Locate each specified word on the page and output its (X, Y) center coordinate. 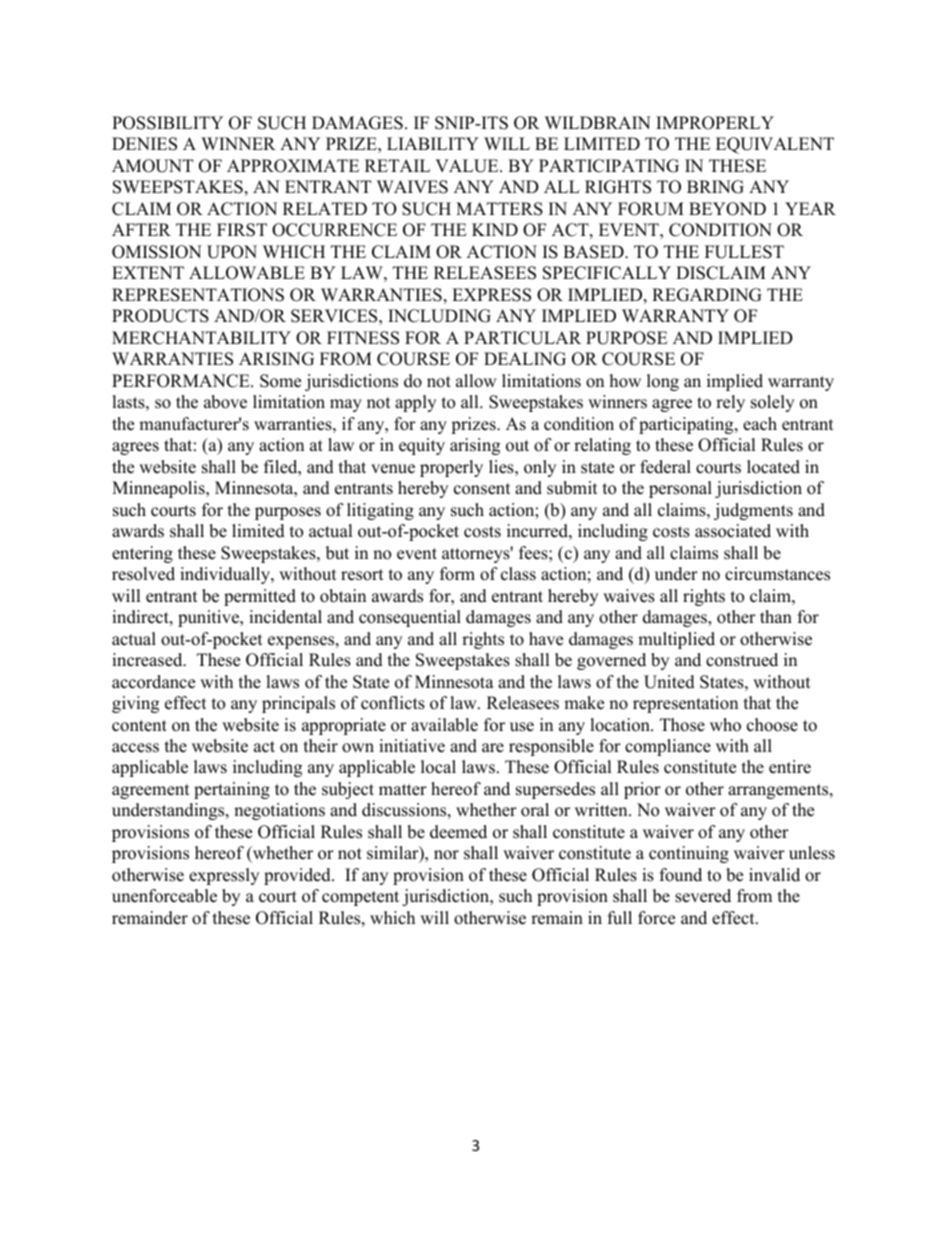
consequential (410, 618)
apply (415, 403)
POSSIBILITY (167, 123)
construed (742, 660)
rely (730, 403)
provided (298, 876)
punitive (210, 618)
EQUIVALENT (775, 145)
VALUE (468, 166)
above (225, 402)
